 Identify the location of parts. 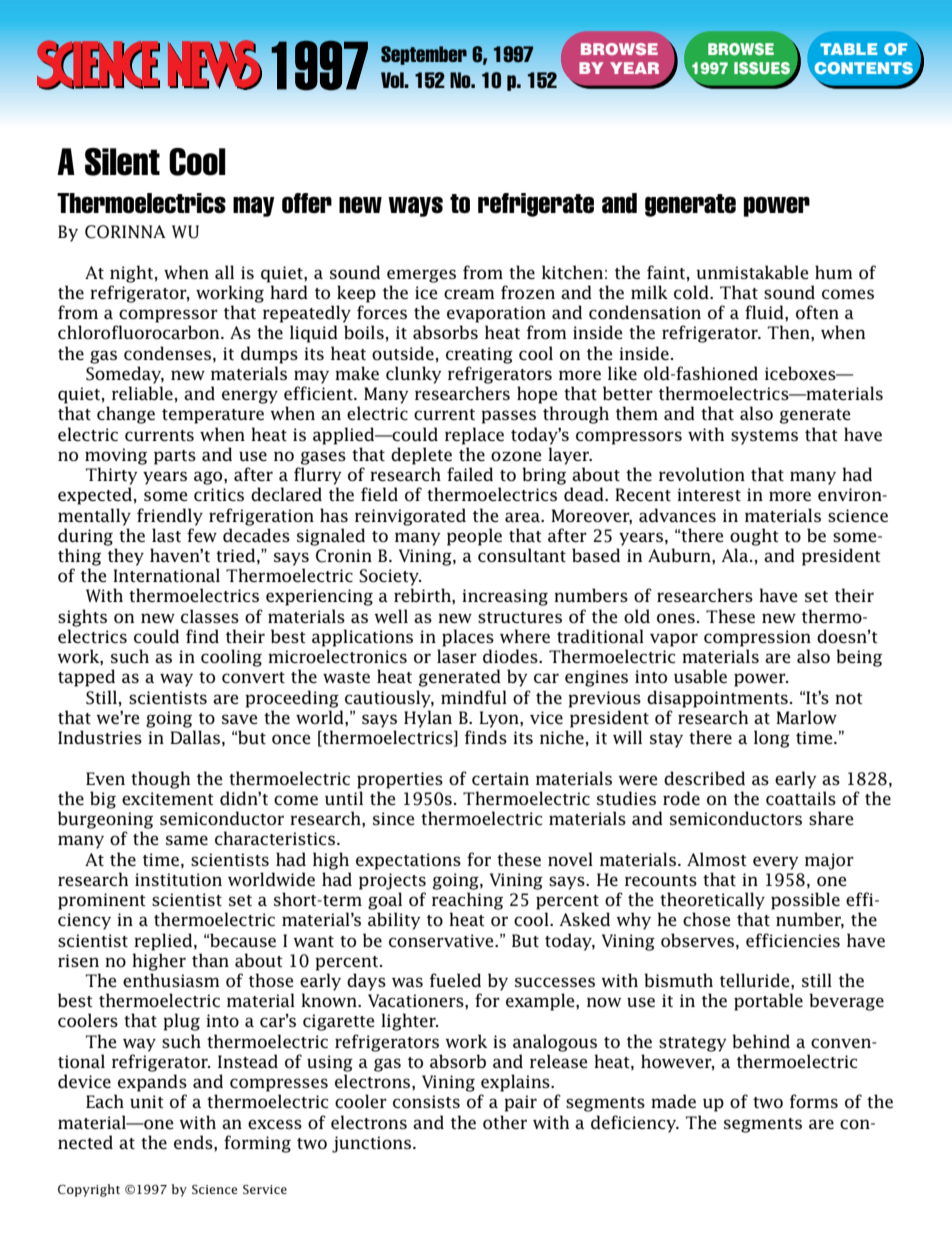
(175, 457).
